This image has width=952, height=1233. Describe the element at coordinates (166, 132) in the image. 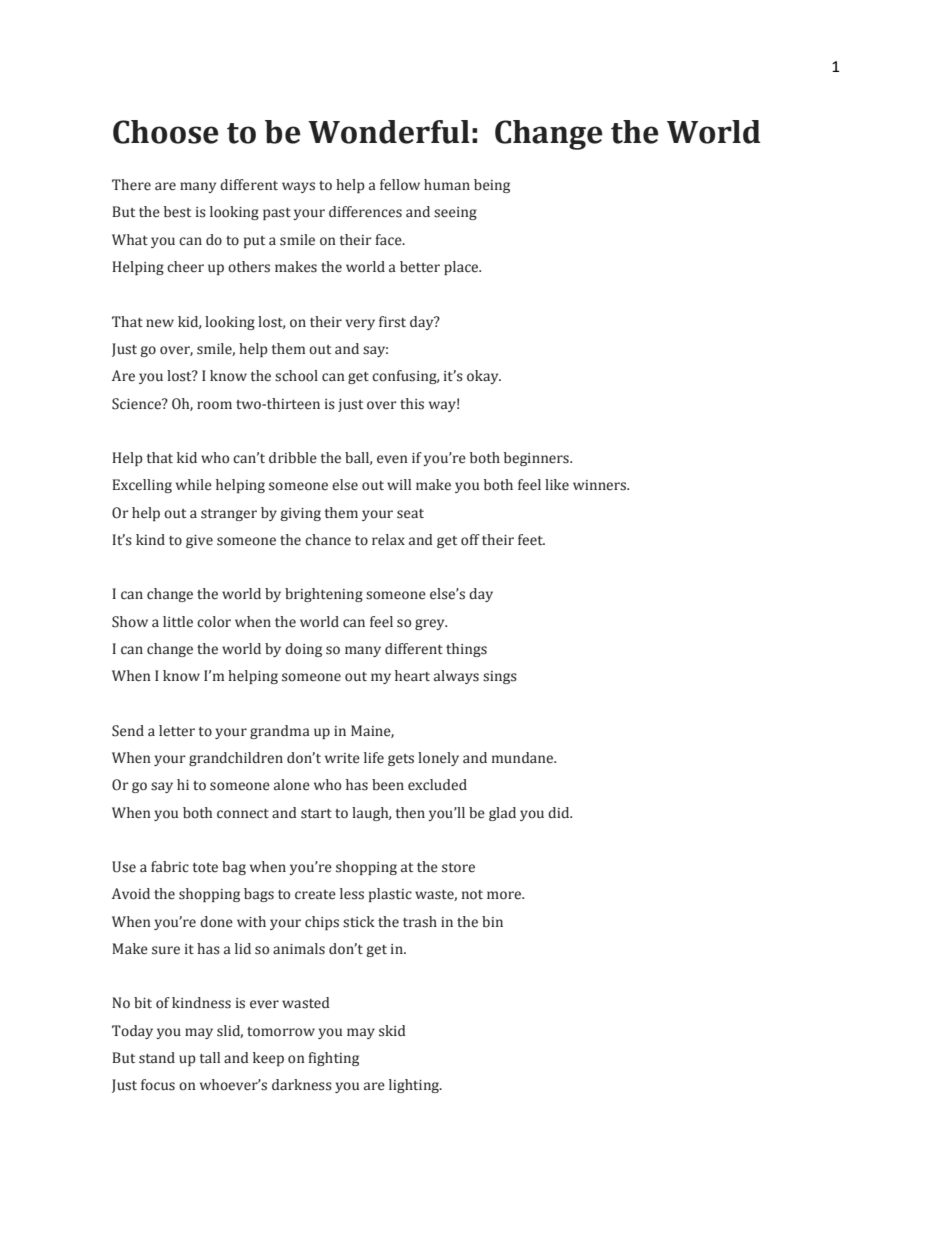

I see `Choose` at that location.
